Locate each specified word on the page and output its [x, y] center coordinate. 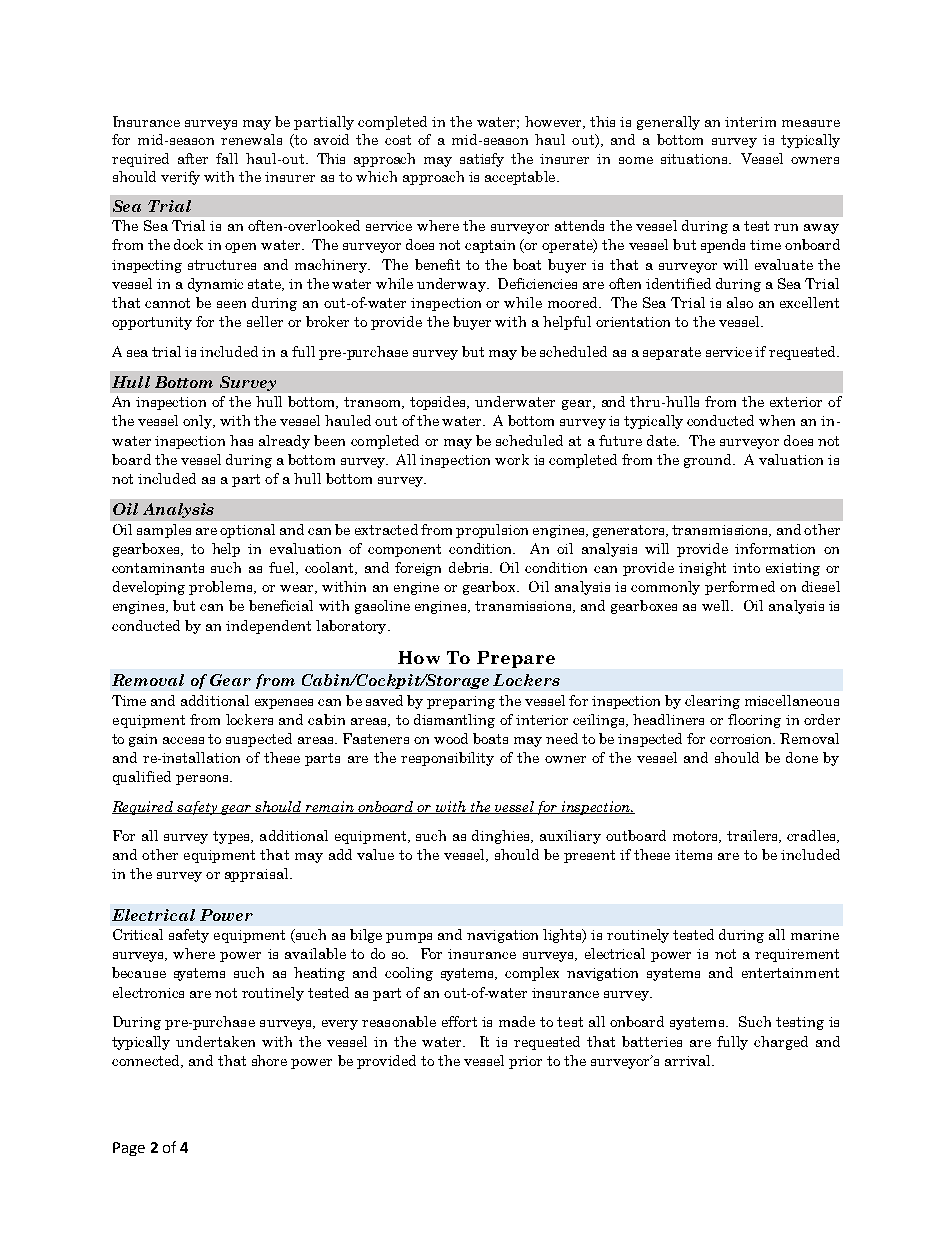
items [693, 855]
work [512, 459]
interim [750, 122]
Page [129, 1149]
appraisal [258, 875]
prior [525, 1062]
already [284, 442]
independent [268, 627]
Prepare [516, 659]
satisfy [482, 160]
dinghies [502, 837]
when [777, 420]
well [717, 605]
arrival [689, 1060]
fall [227, 158]
